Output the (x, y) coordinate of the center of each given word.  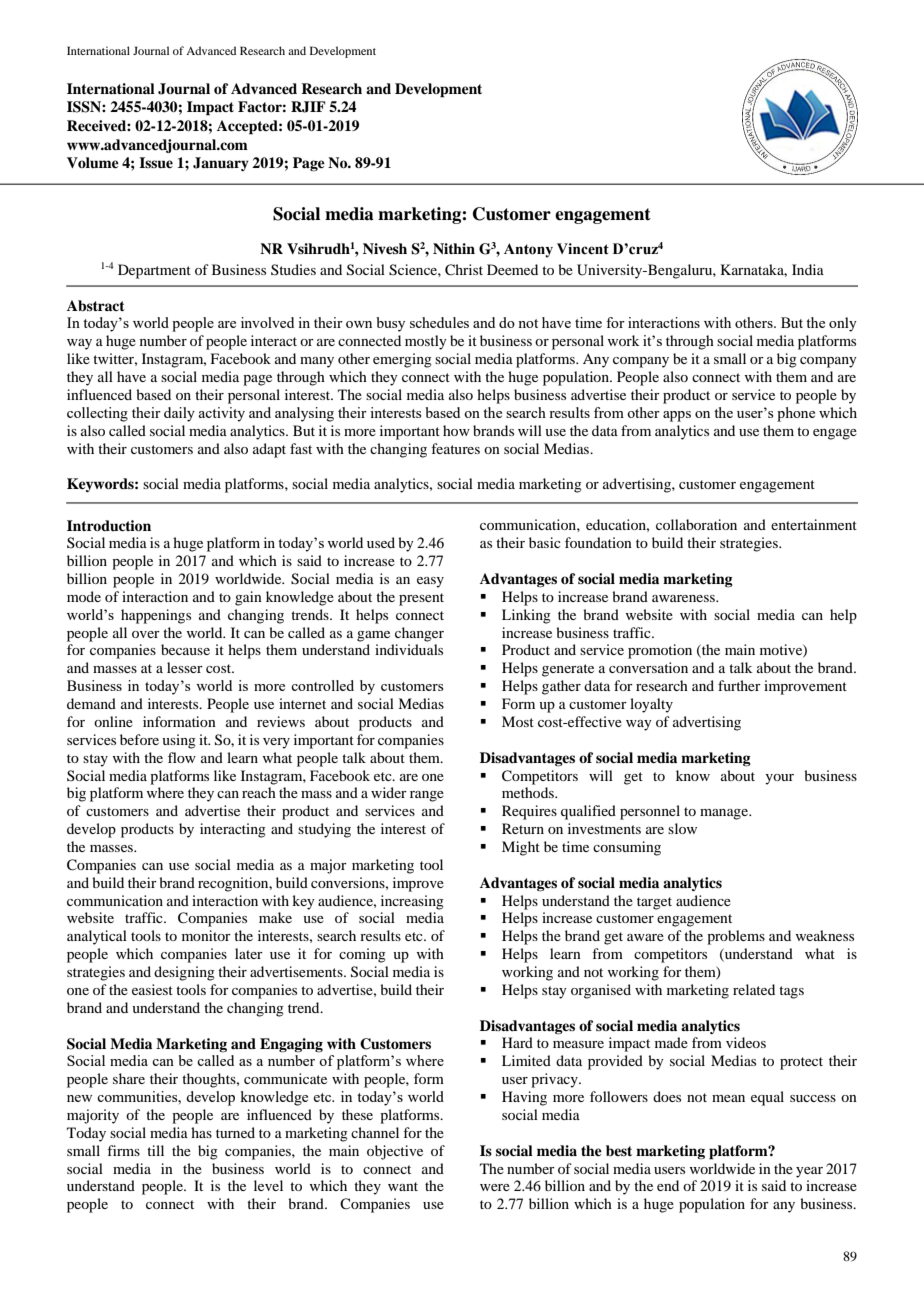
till (155, 1150)
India (808, 269)
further (739, 685)
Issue (156, 163)
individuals (409, 649)
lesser (185, 667)
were (495, 1187)
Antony (528, 250)
